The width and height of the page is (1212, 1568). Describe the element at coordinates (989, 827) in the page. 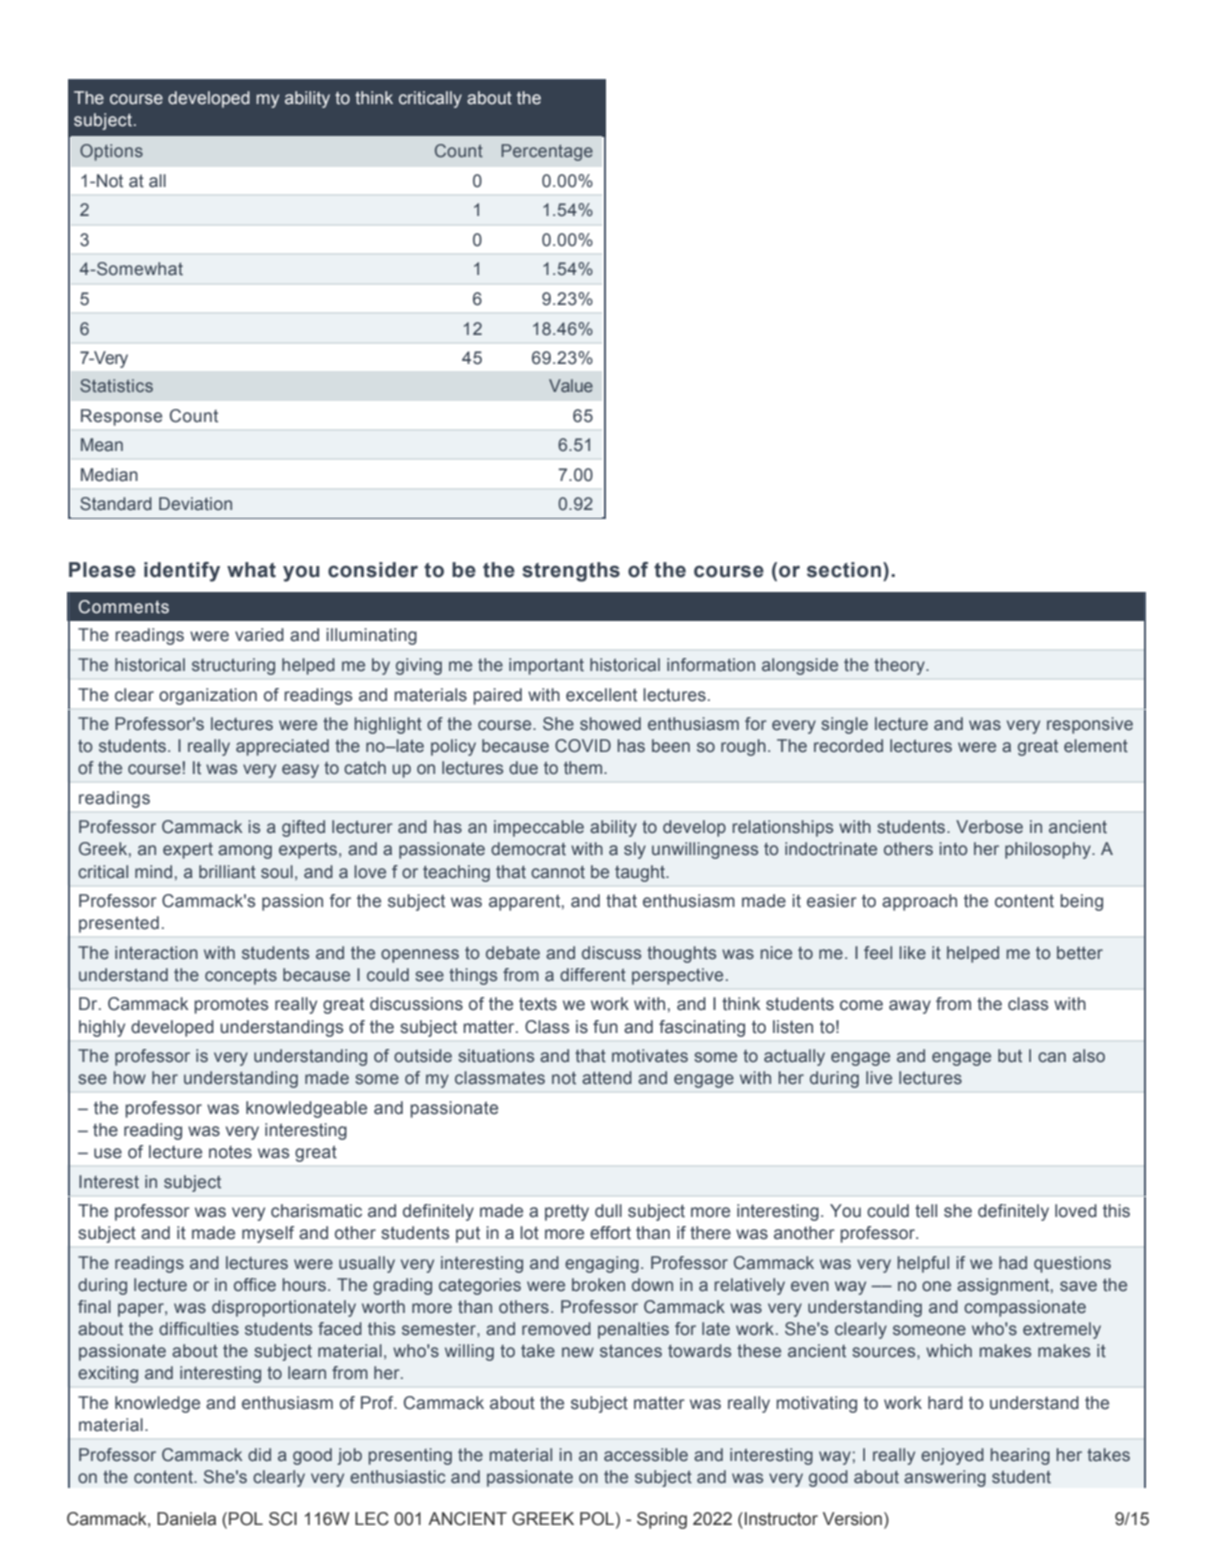

I see `Verbose` at that location.
